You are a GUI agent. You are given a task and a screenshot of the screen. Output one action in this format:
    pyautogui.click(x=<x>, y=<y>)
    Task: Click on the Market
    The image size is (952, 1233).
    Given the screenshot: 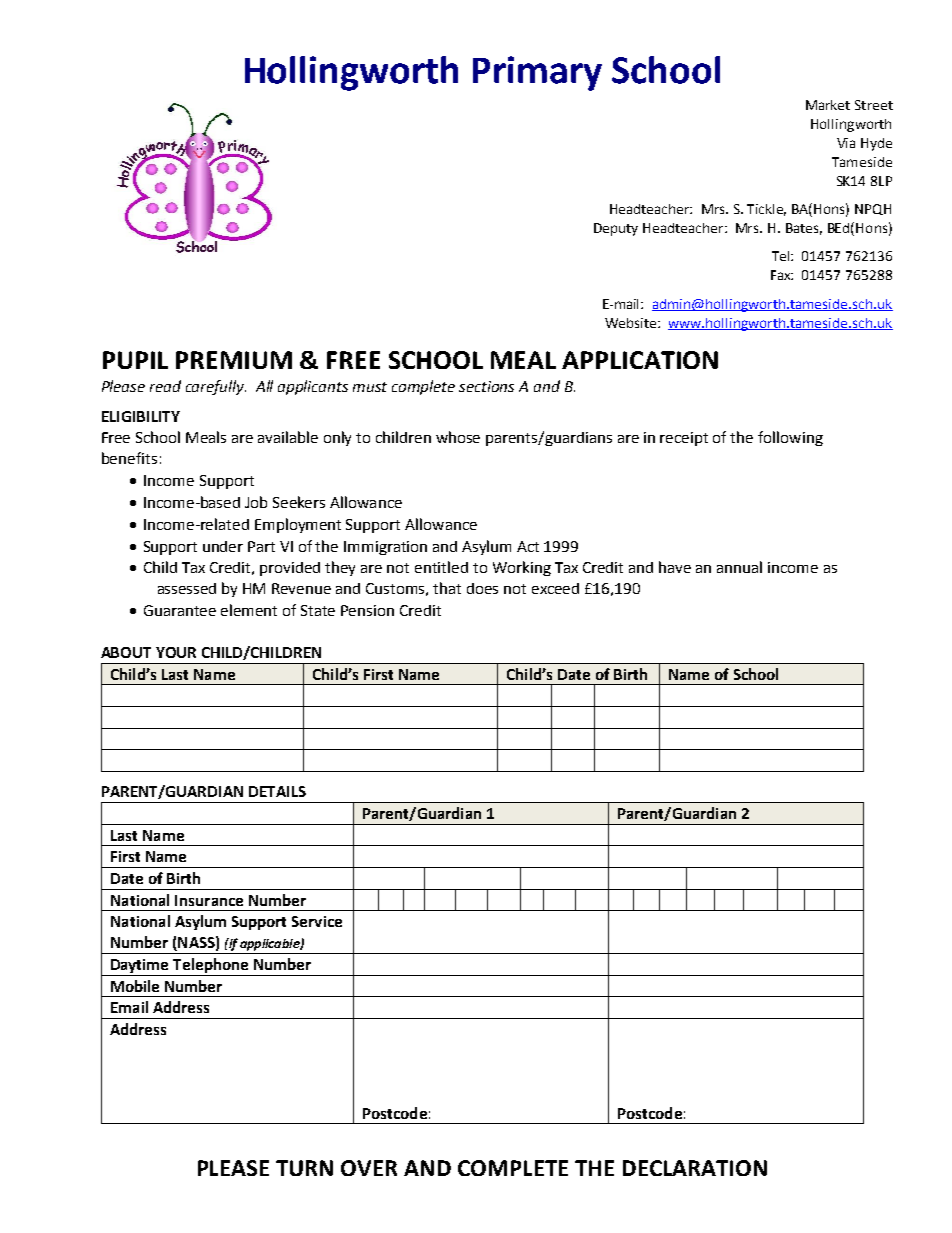 What is the action you would take?
    pyautogui.click(x=828, y=105)
